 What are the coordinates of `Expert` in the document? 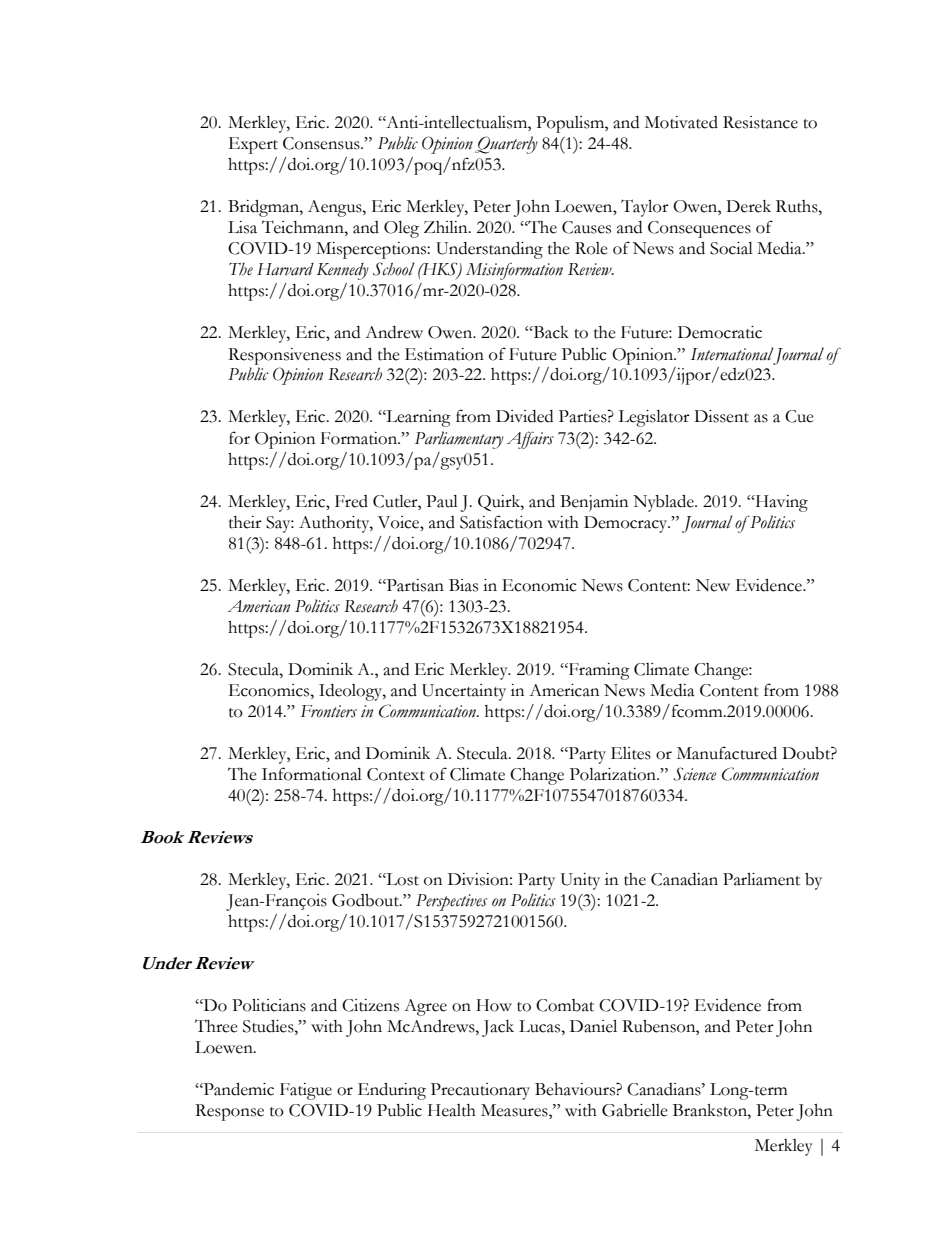 It's located at (253, 145).
